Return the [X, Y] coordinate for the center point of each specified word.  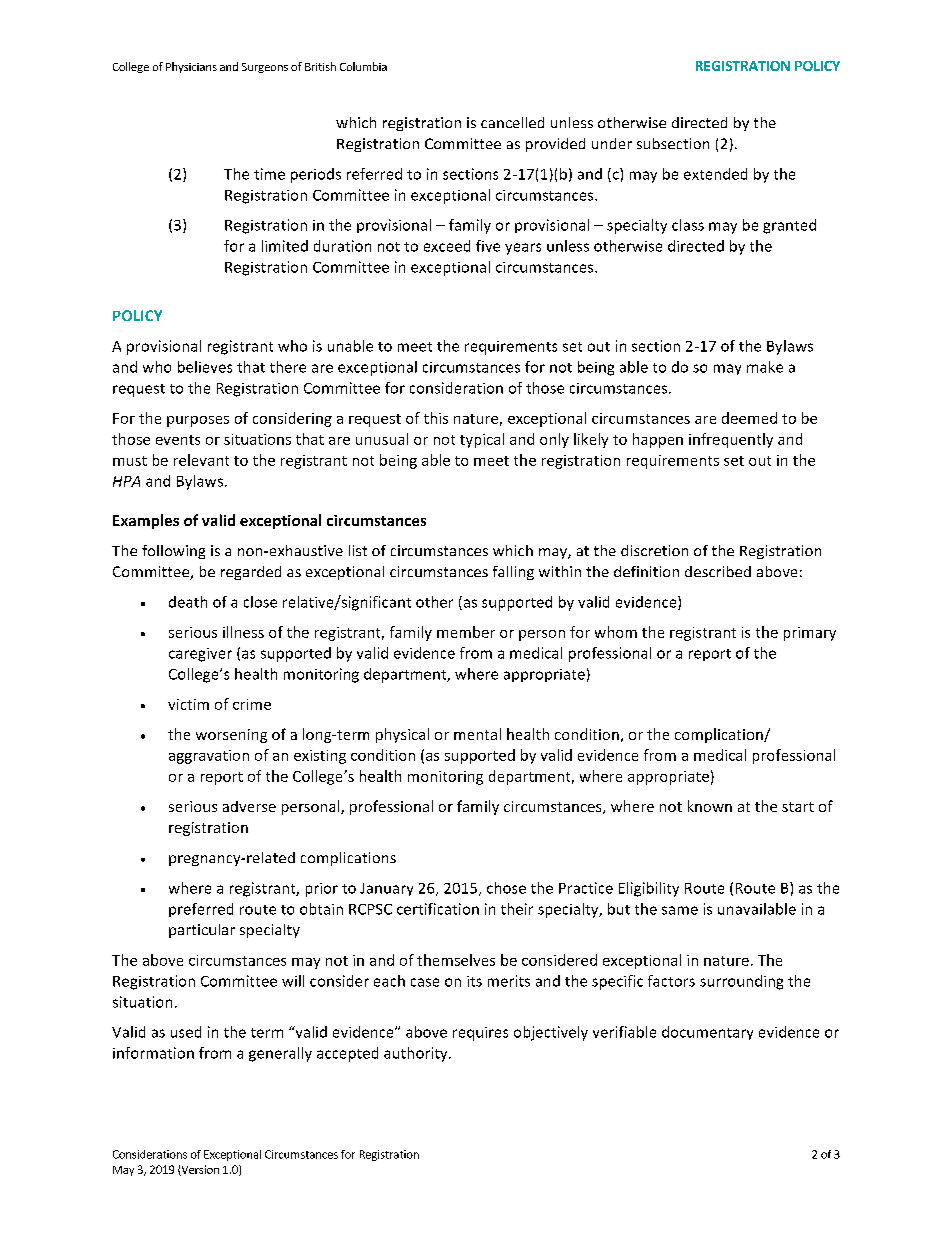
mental [477, 734]
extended [715, 174]
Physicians [191, 67]
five [488, 246]
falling [513, 573]
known [710, 806]
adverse [249, 806]
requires [480, 1034]
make [765, 367]
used [186, 1032]
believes [205, 367]
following [173, 552]
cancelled [512, 122]
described [718, 571]
